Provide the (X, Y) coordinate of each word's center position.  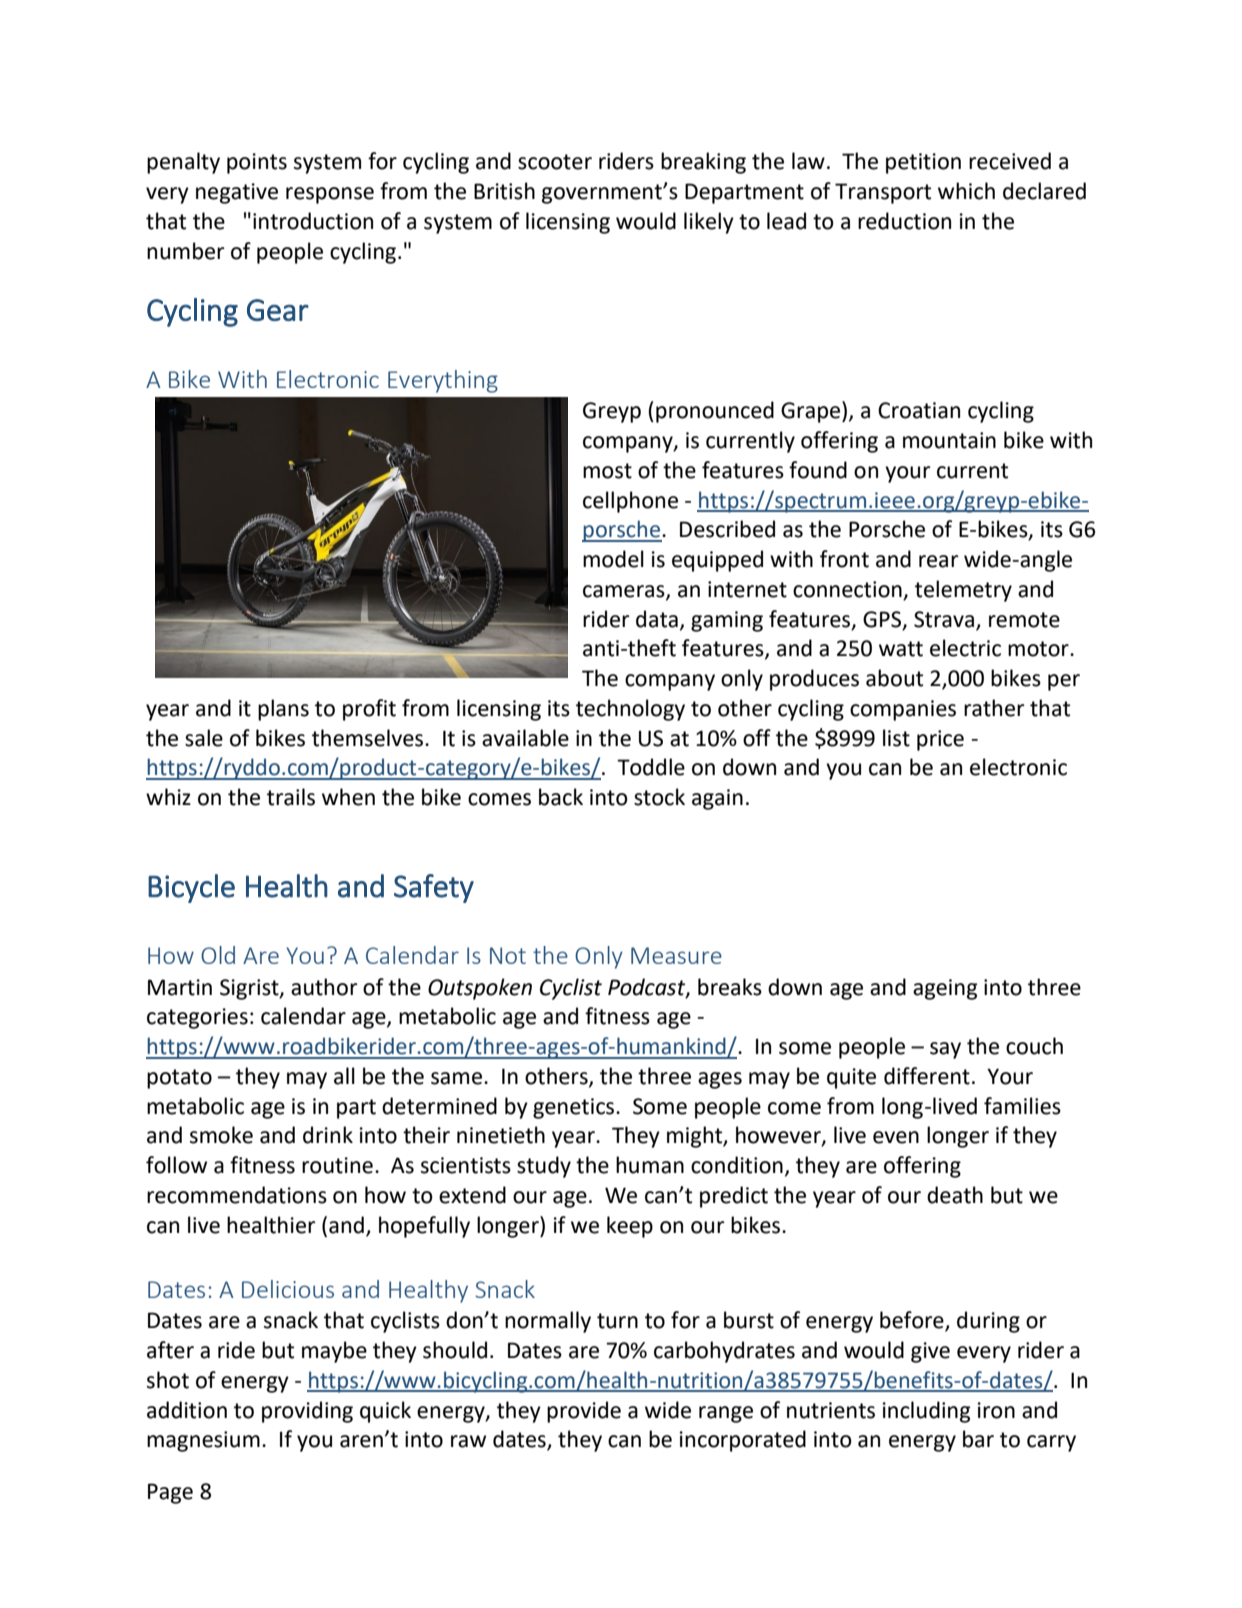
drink (328, 1135)
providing (307, 1412)
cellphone (630, 502)
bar (978, 1439)
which (966, 191)
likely (709, 223)
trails (291, 797)
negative (237, 193)
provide (584, 1412)
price (940, 740)
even (896, 1137)
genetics (575, 1108)
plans (283, 710)
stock (659, 797)
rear (938, 561)
